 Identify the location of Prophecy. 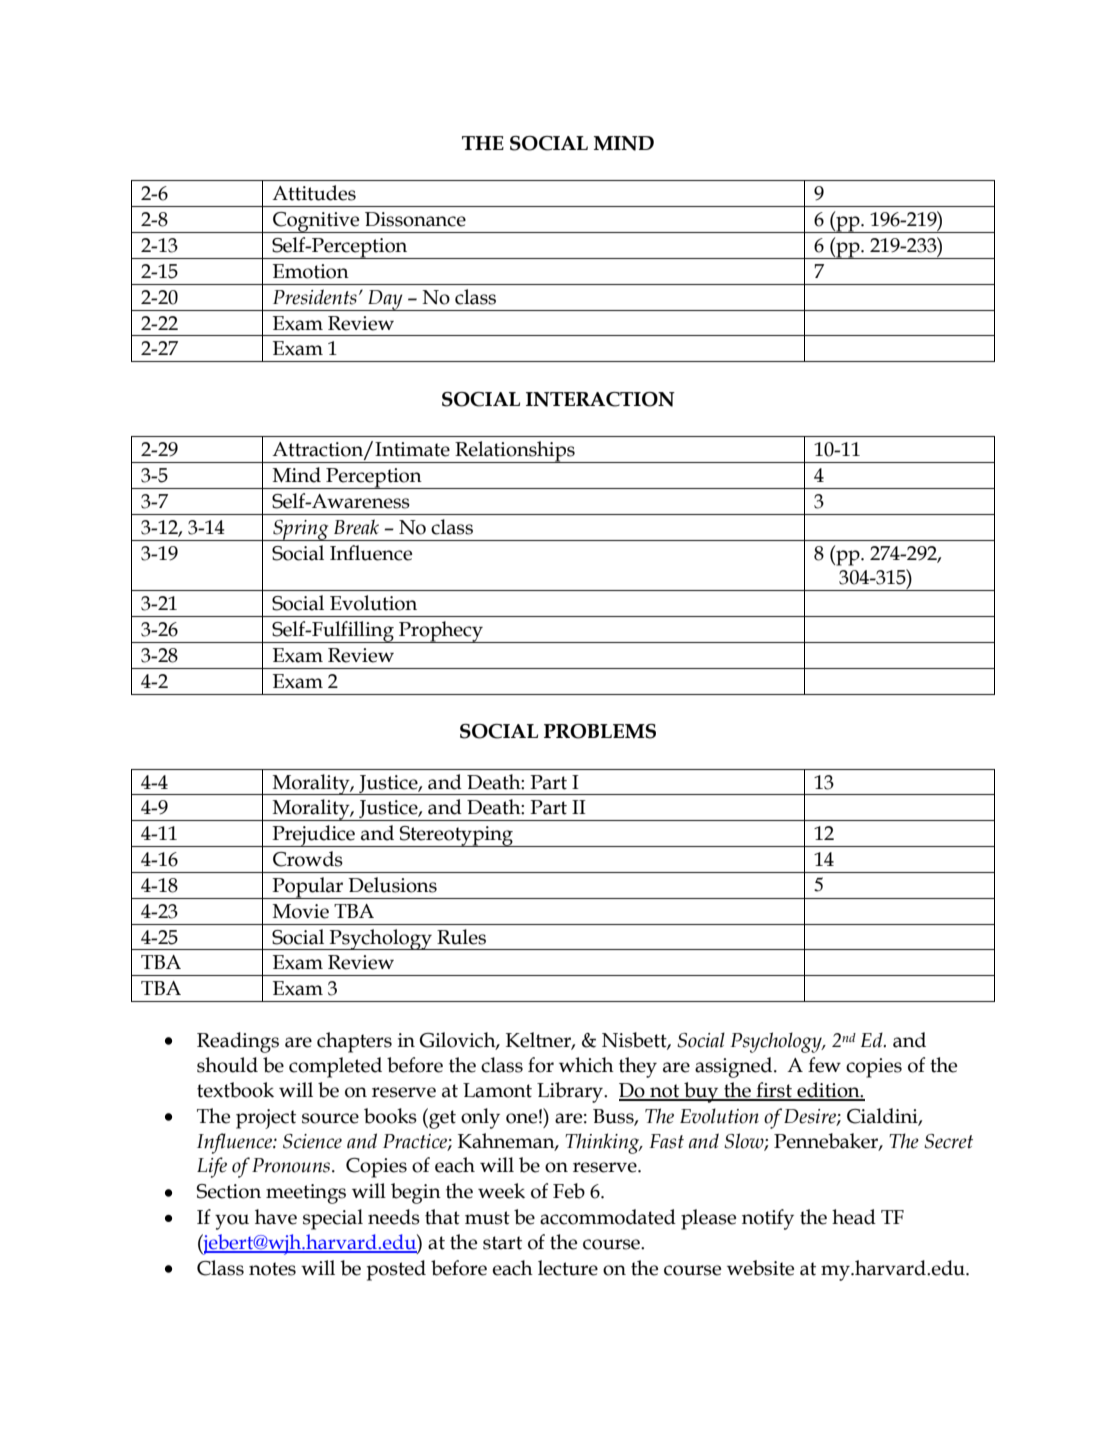
(441, 632).
